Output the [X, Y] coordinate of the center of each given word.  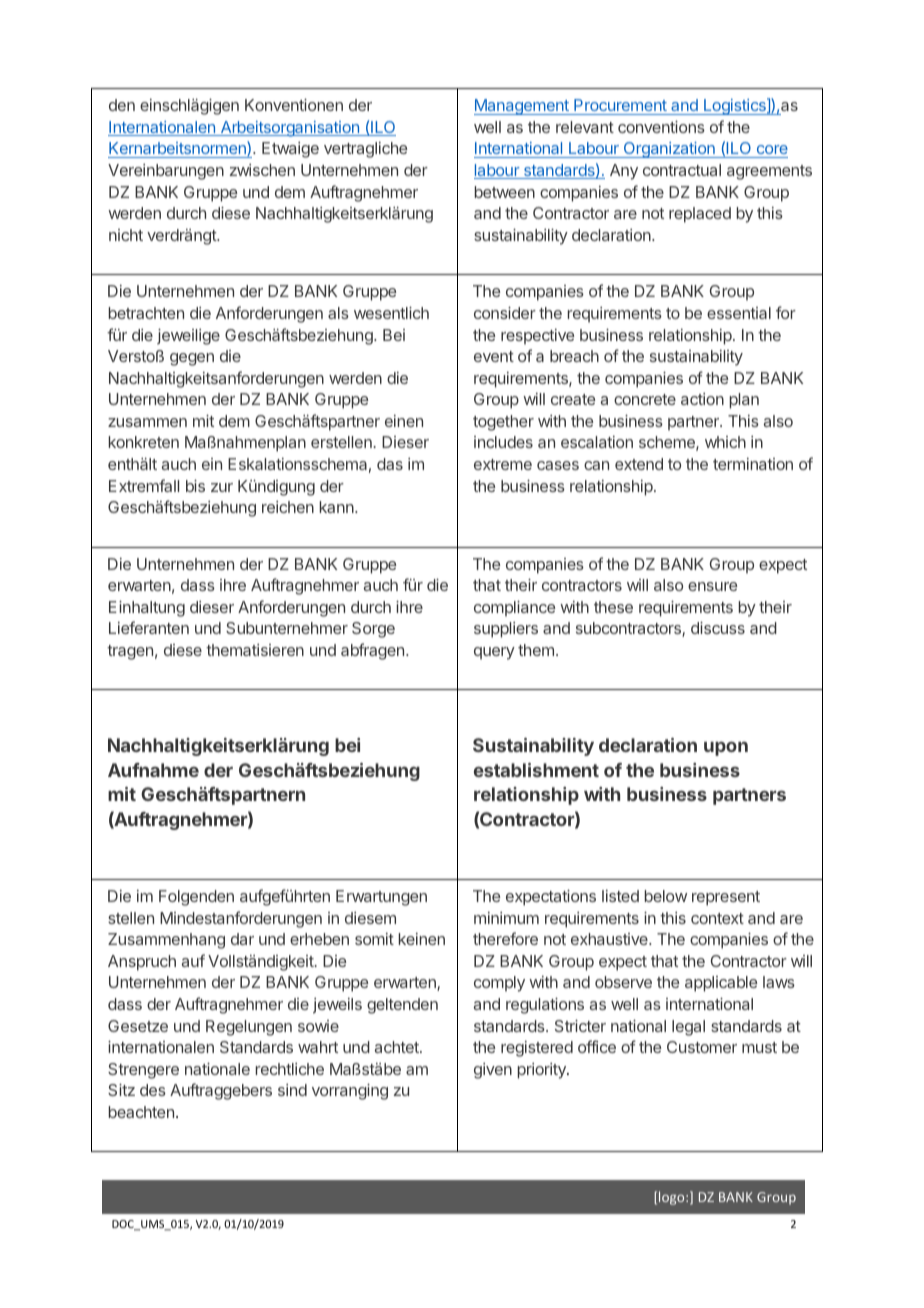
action [702, 399]
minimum [506, 918]
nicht [126, 235]
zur [222, 487]
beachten [141, 1112]
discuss [718, 627]
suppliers [506, 630]
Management [522, 107]
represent [726, 898]
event [494, 356]
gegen [192, 359]
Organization [669, 150]
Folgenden [196, 898]
